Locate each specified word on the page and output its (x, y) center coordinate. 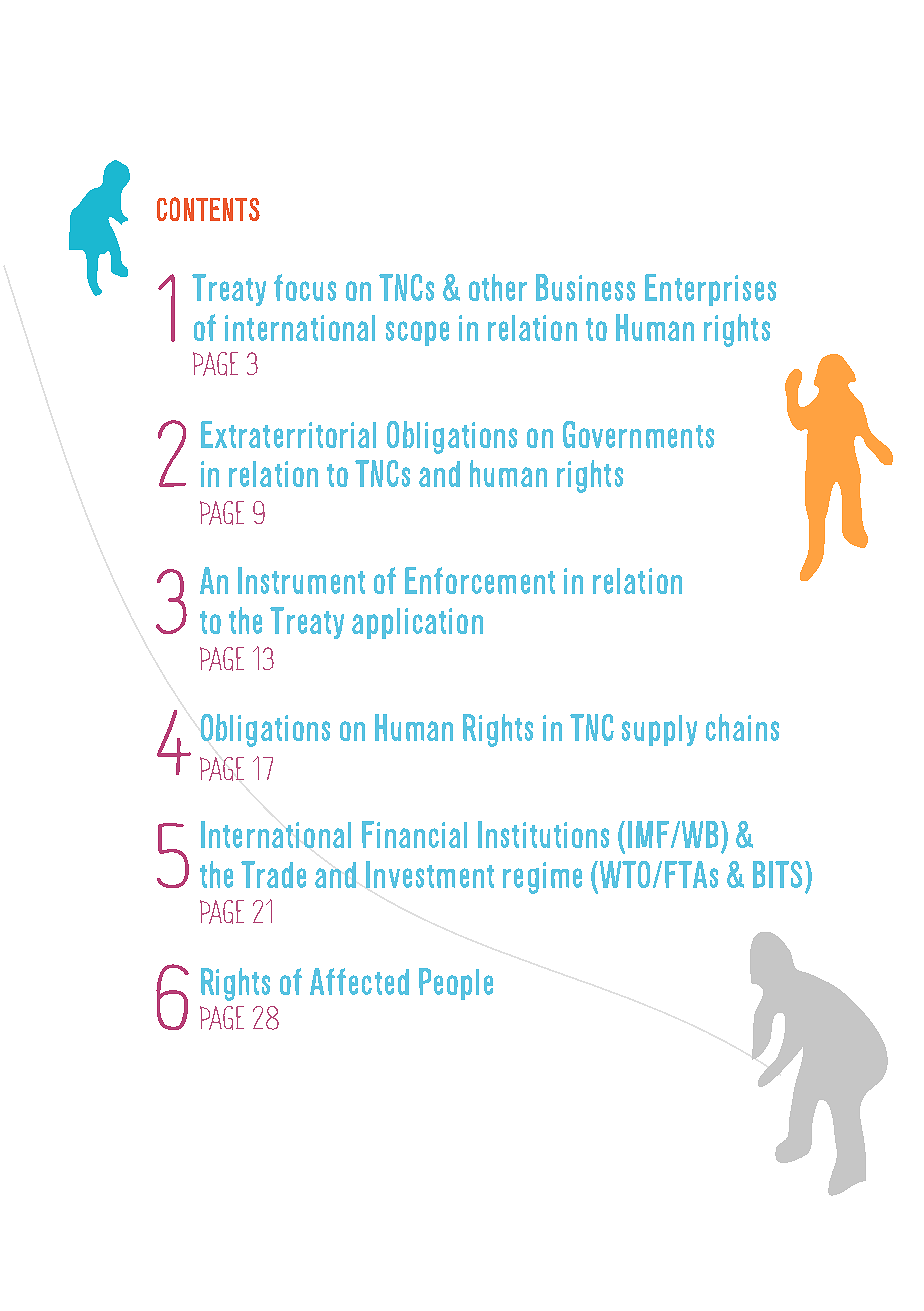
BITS (779, 874)
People (456, 984)
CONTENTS (208, 209)
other (498, 287)
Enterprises (710, 290)
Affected (359, 981)
